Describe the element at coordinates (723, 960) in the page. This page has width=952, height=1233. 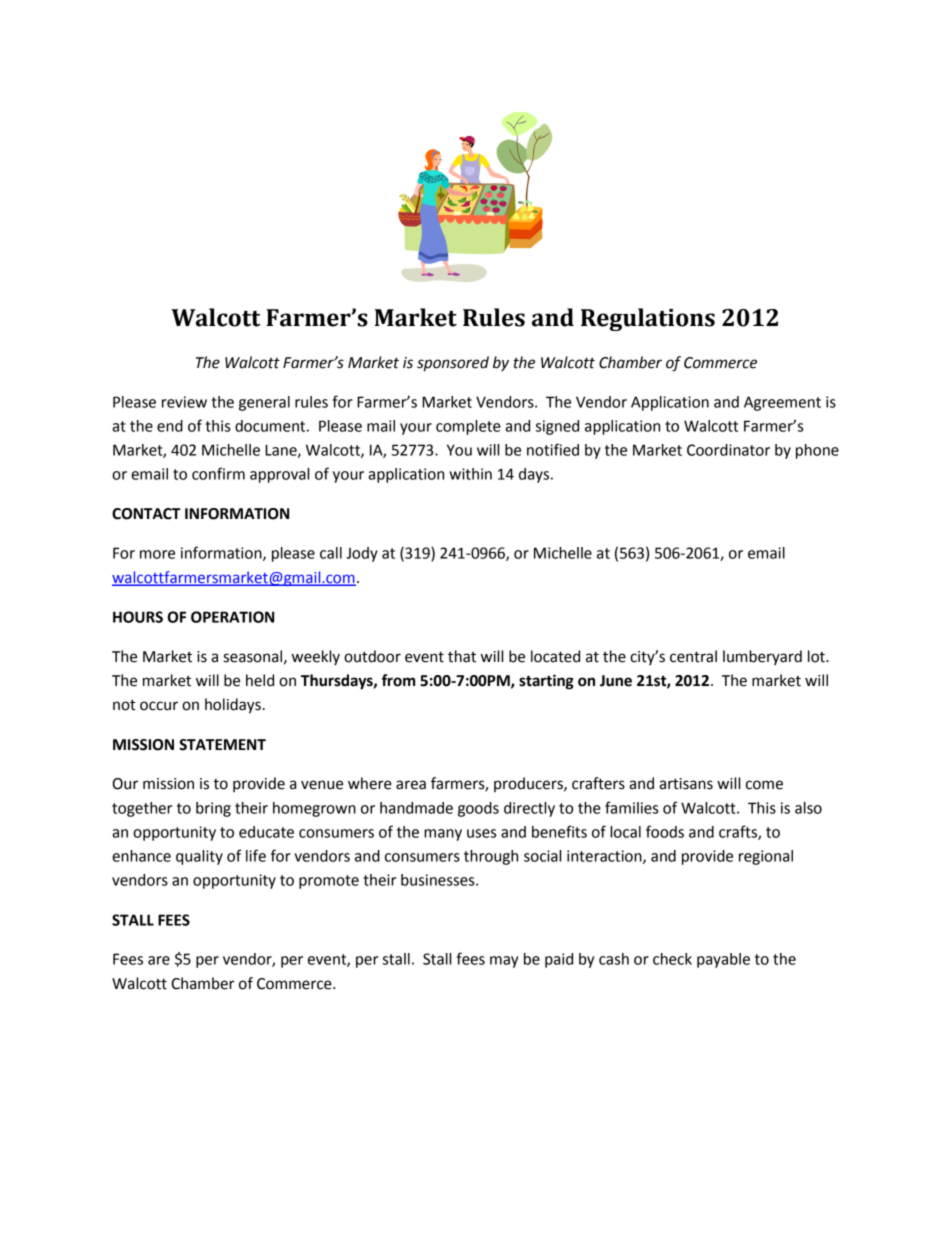
I see `payable` at that location.
